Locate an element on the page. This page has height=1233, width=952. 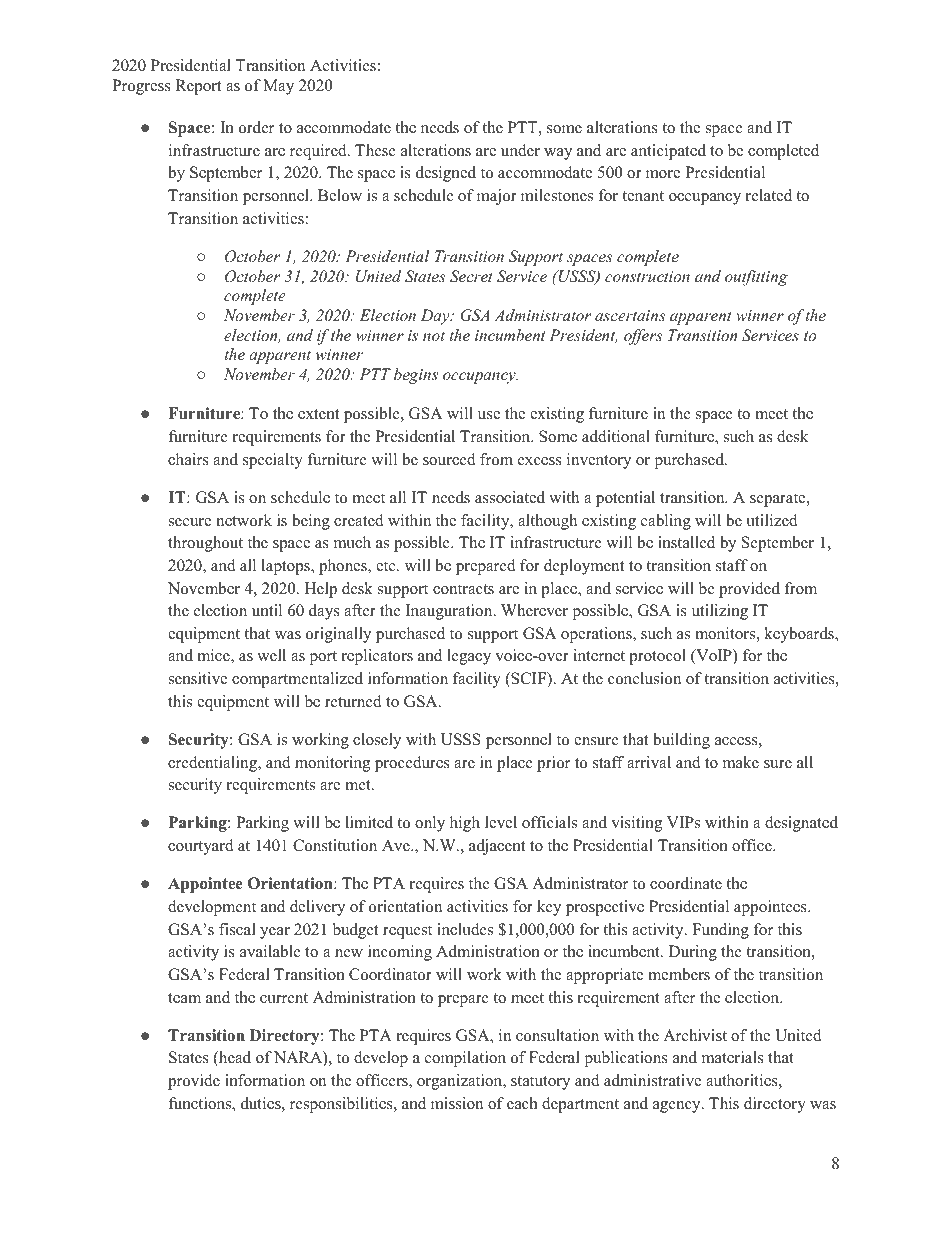
utilizing is located at coordinates (720, 612).
